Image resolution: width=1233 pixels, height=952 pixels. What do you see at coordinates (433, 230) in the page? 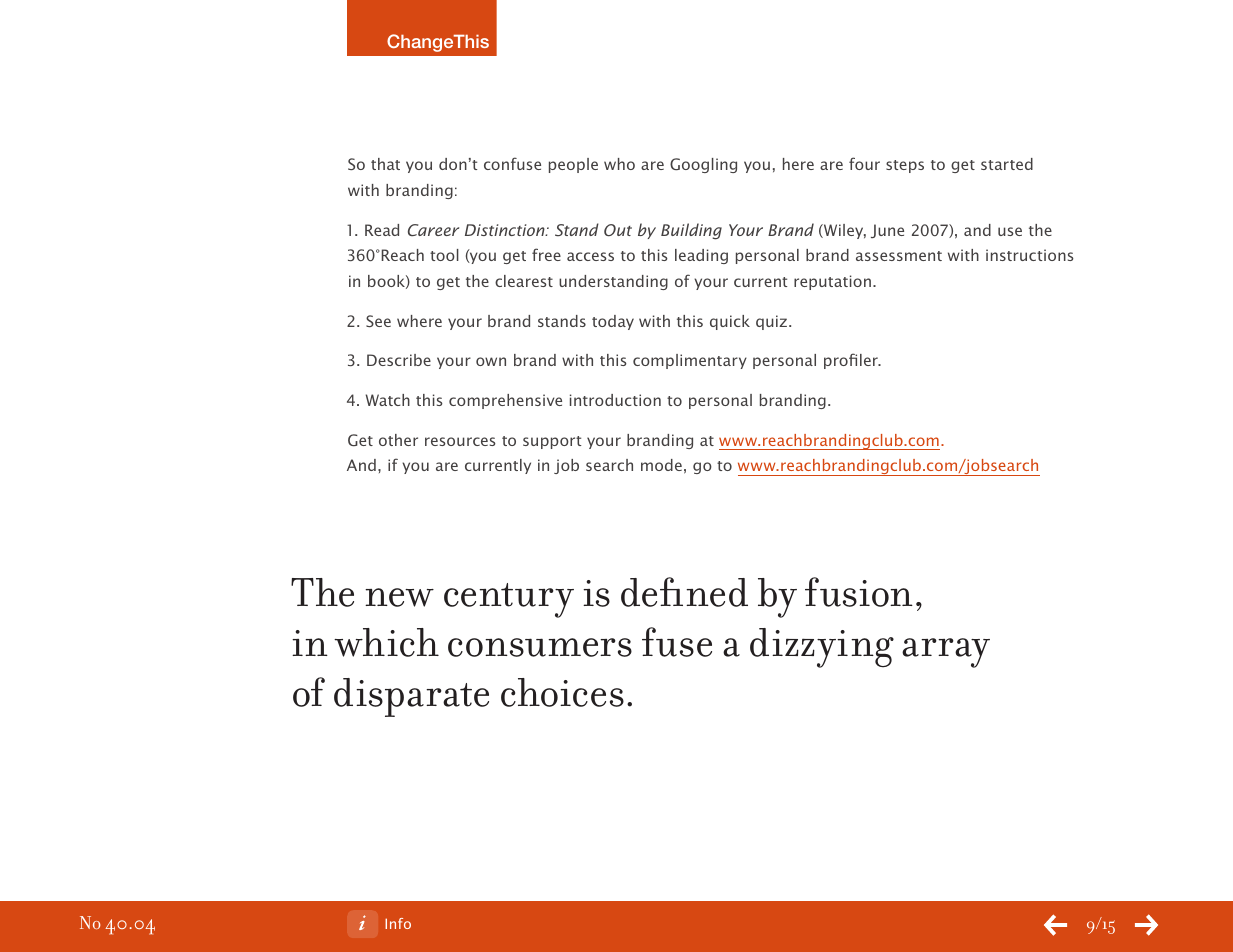
I see `Career` at bounding box center [433, 230].
